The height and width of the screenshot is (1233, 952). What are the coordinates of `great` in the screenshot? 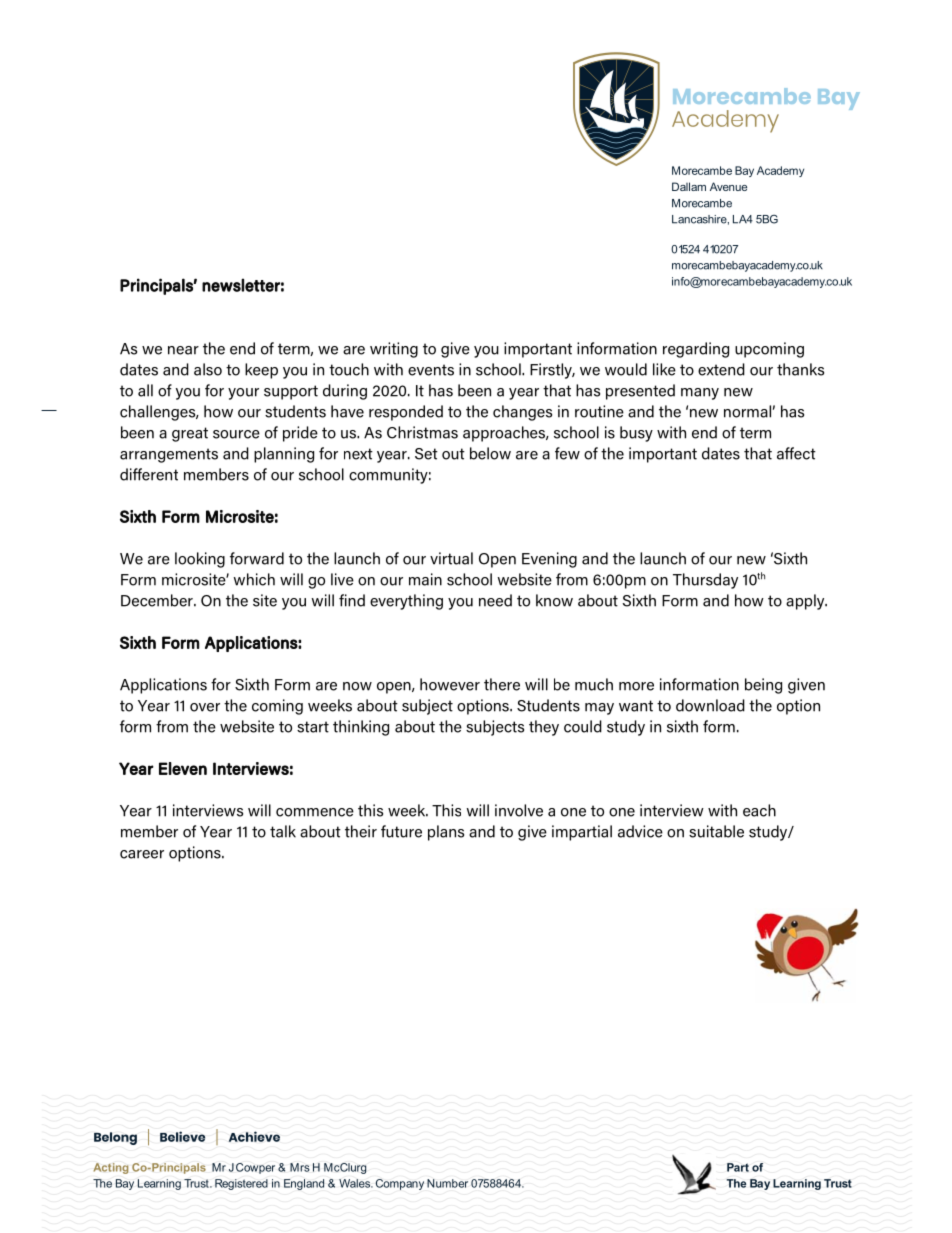 It's located at (190, 434).
